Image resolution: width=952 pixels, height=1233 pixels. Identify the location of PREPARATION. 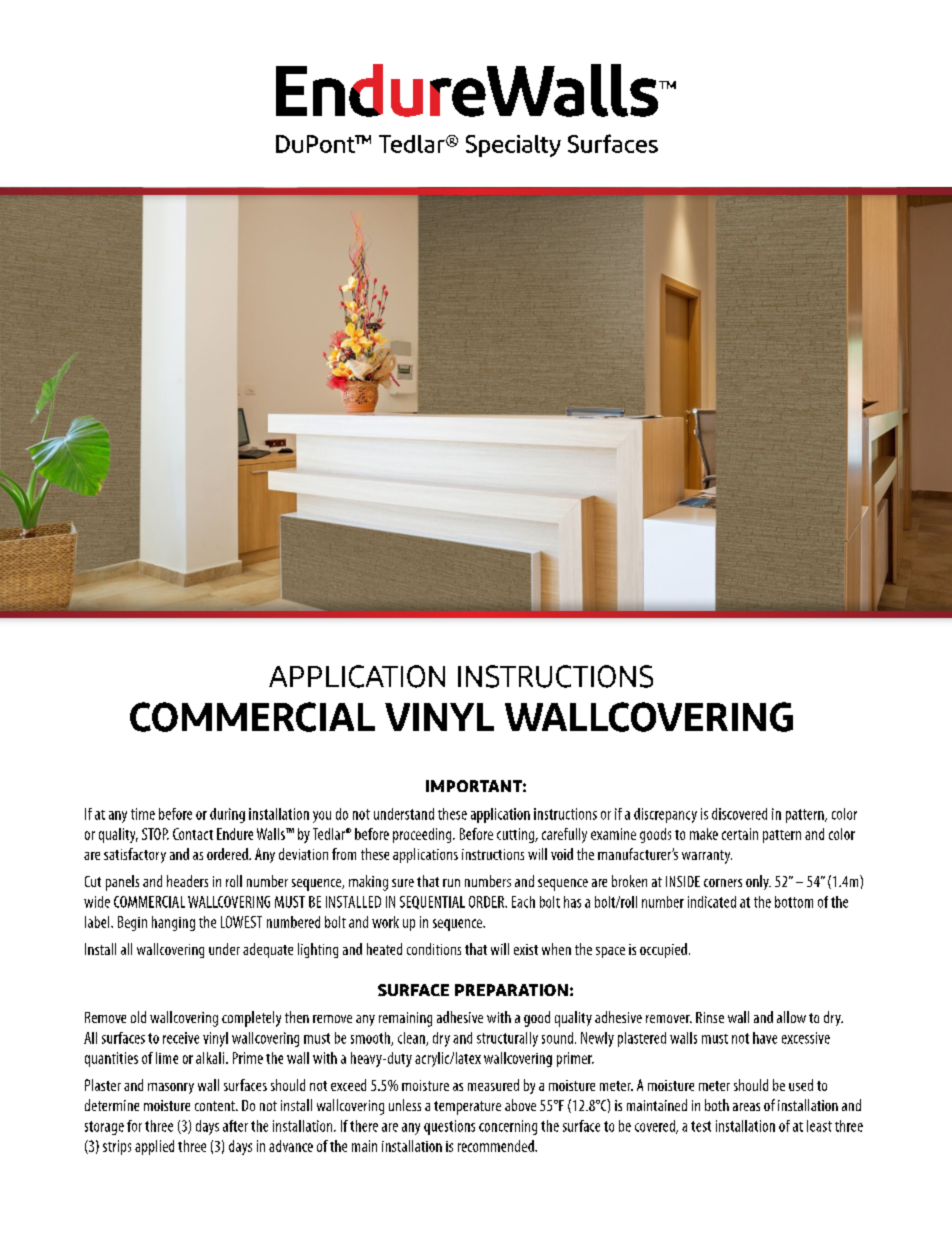
(511, 990).
